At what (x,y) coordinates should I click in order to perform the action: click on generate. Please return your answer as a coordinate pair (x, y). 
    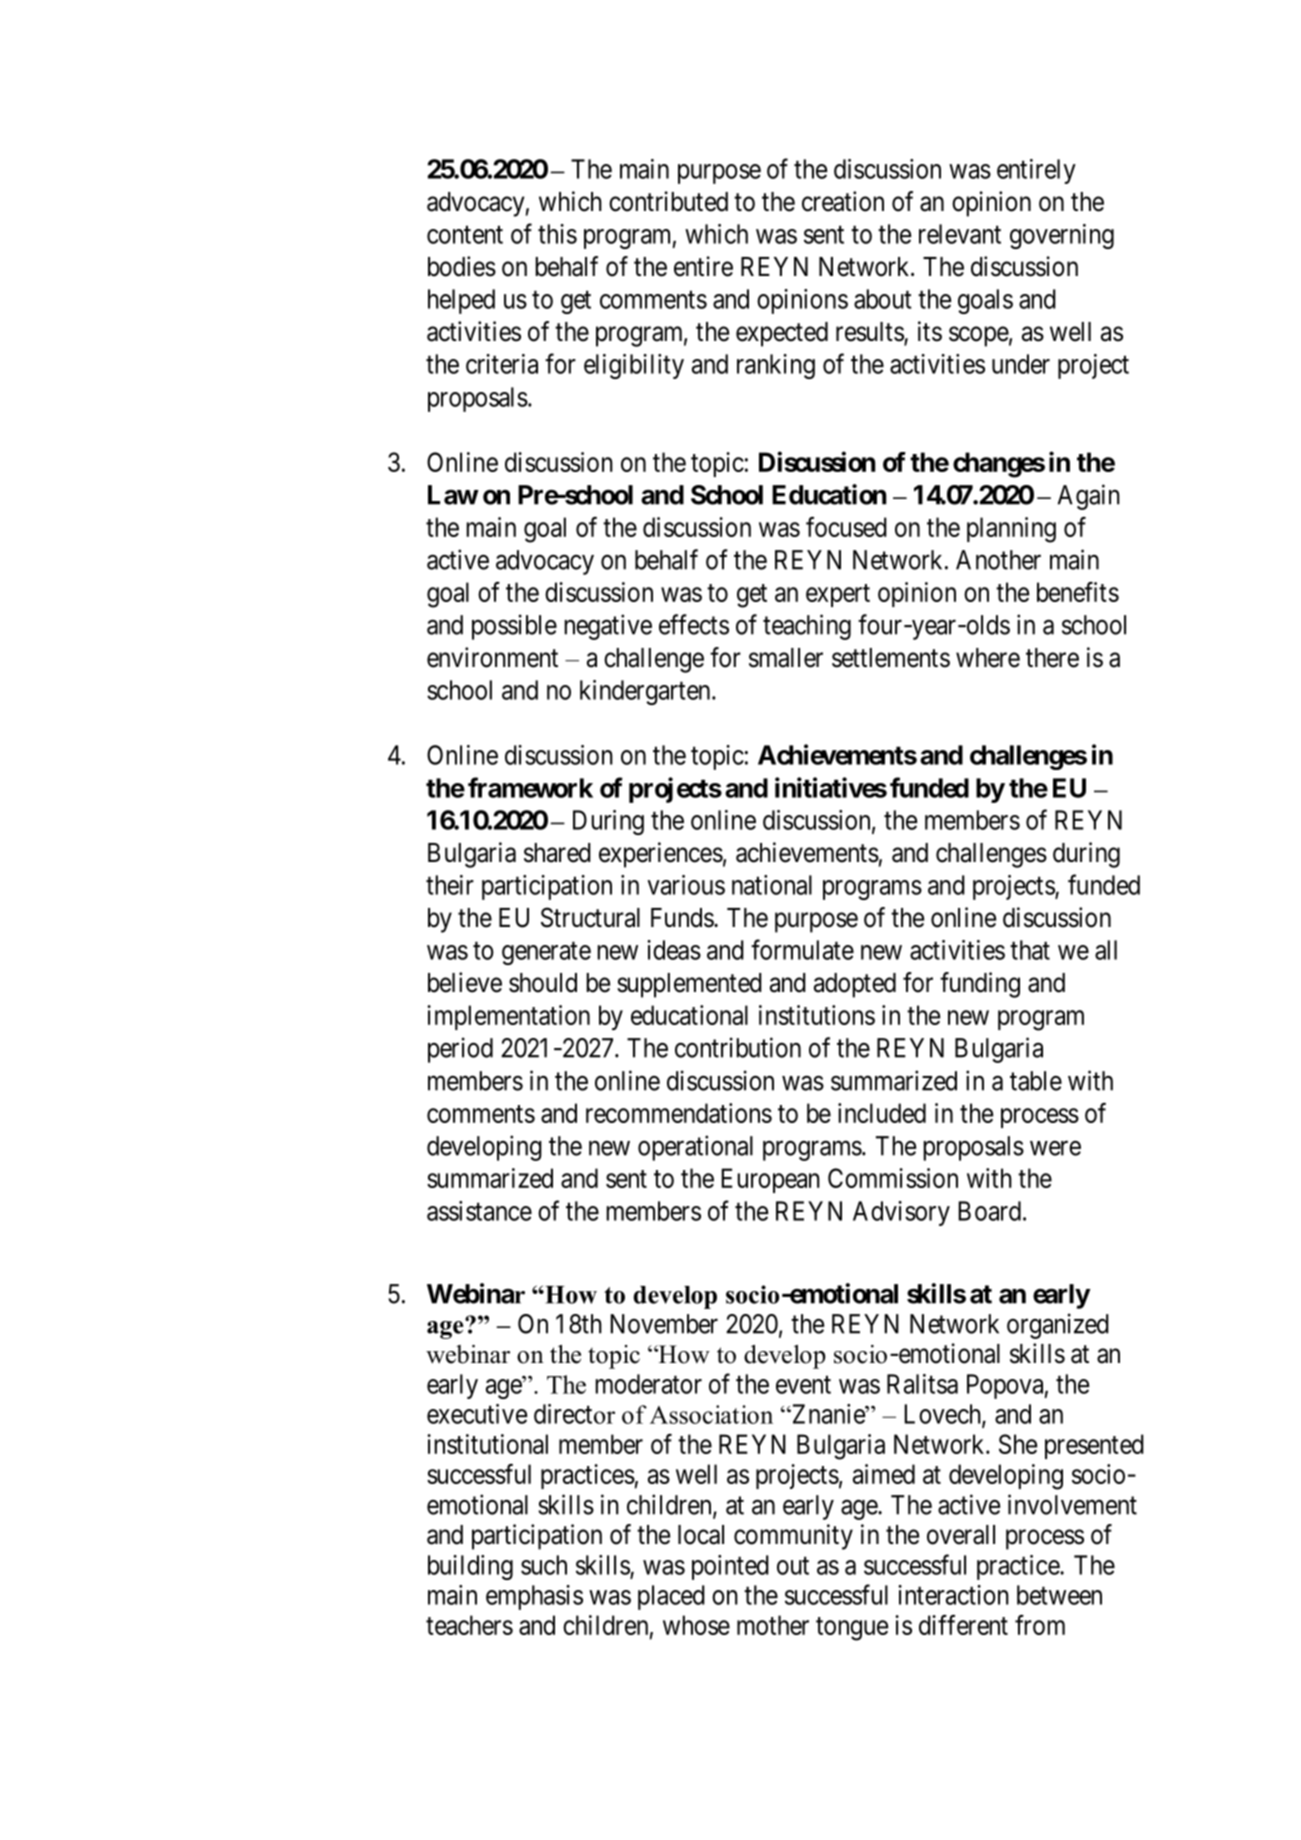
    Looking at the image, I should click on (546, 953).
